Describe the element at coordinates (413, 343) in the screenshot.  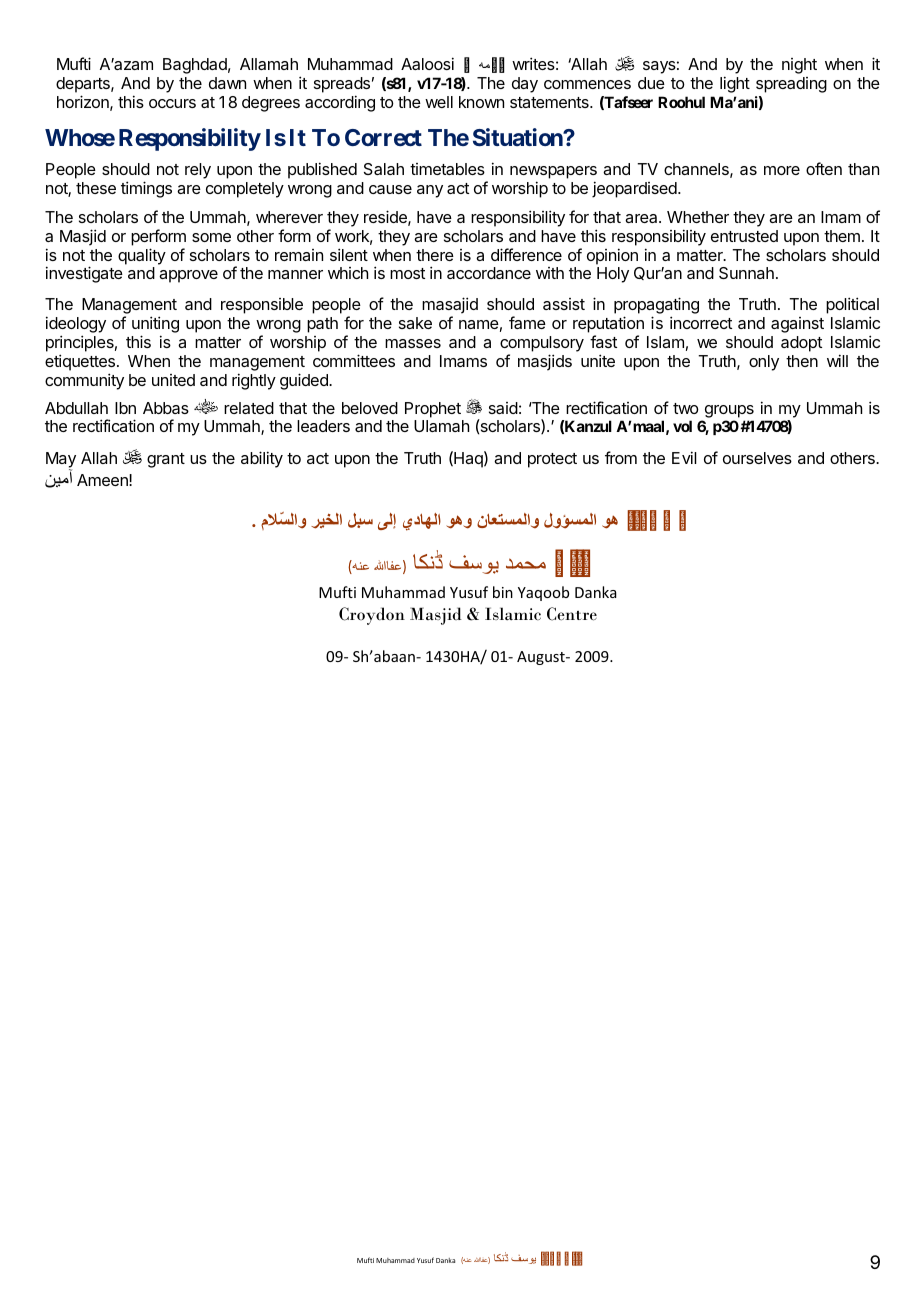
I see `masses` at that location.
